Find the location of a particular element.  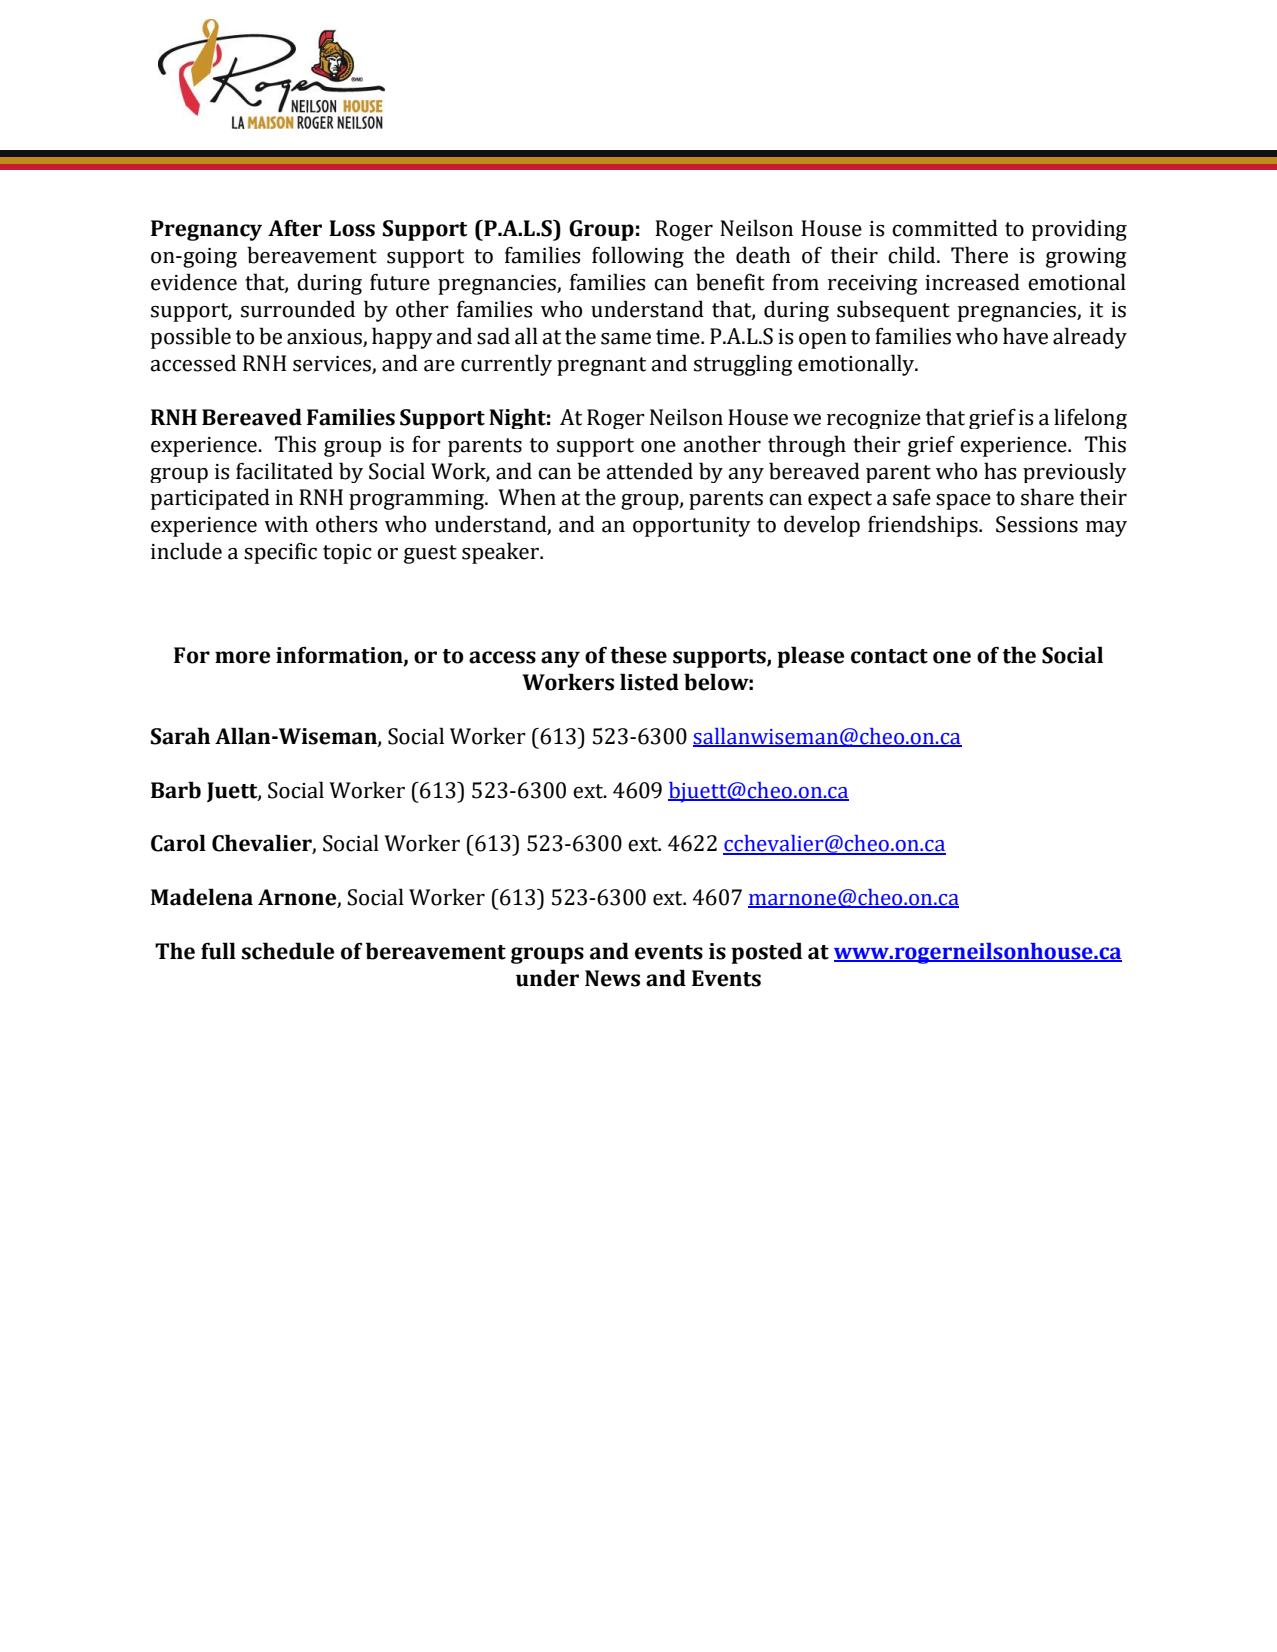

After is located at coordinates (295, 228).
